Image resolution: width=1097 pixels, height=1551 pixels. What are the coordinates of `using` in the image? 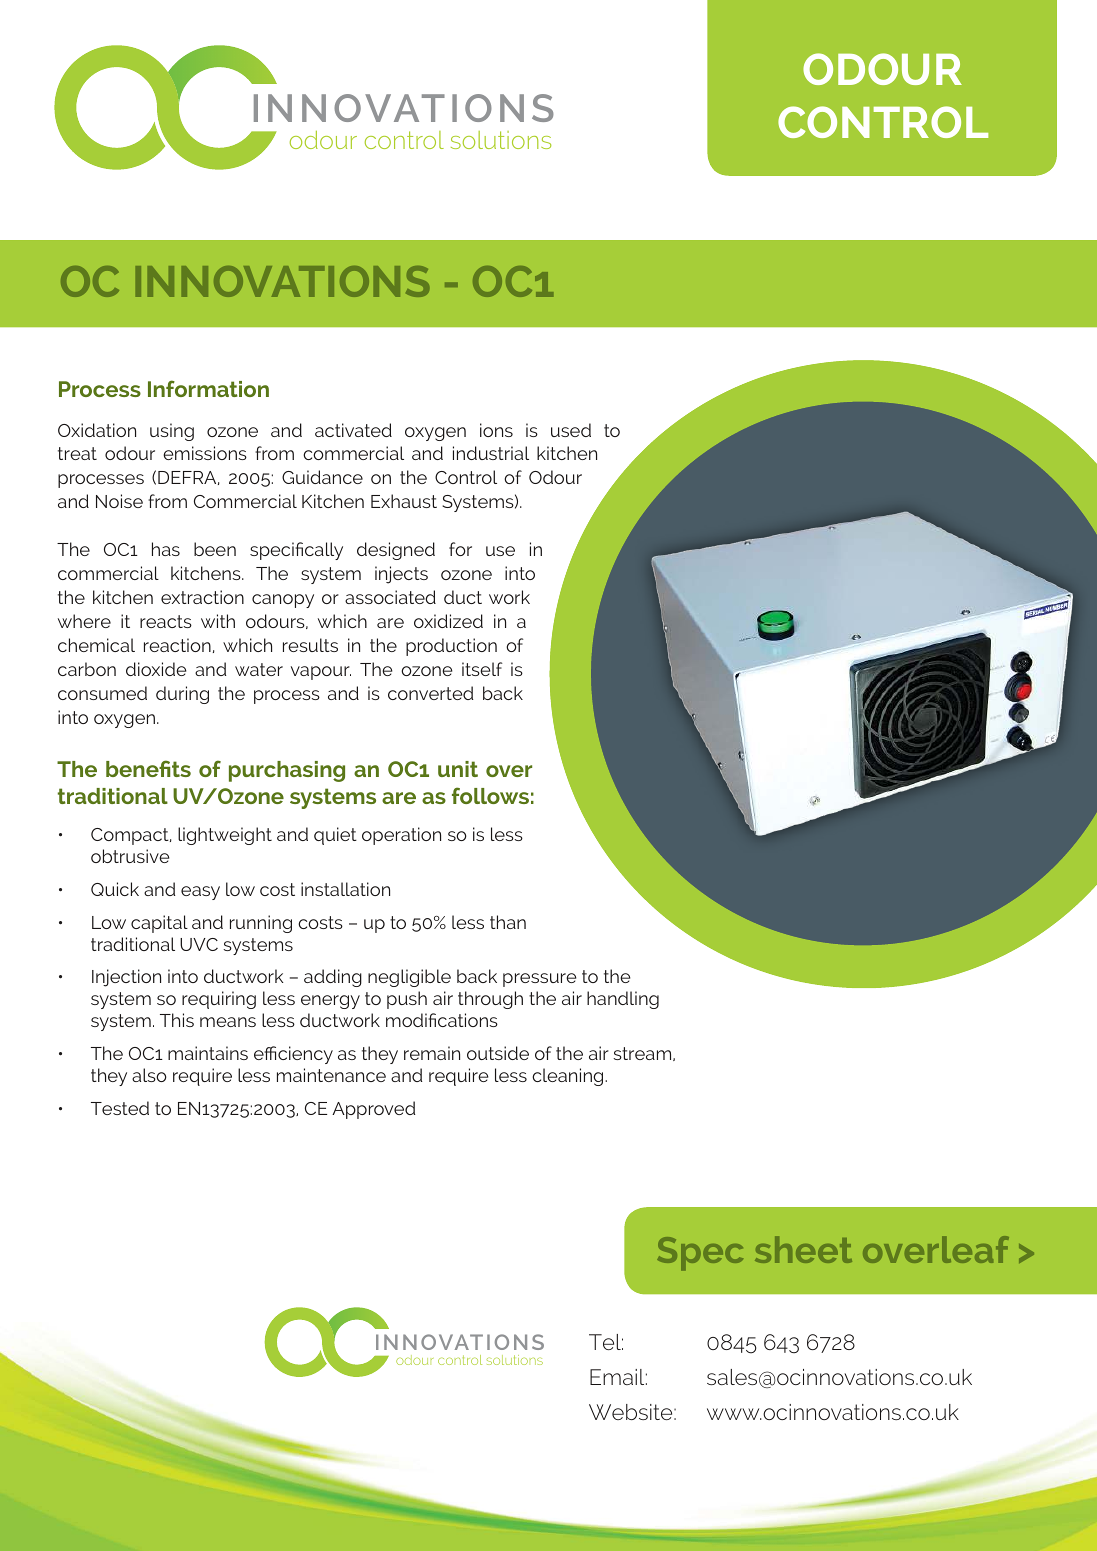 It's located at (172, 432).
